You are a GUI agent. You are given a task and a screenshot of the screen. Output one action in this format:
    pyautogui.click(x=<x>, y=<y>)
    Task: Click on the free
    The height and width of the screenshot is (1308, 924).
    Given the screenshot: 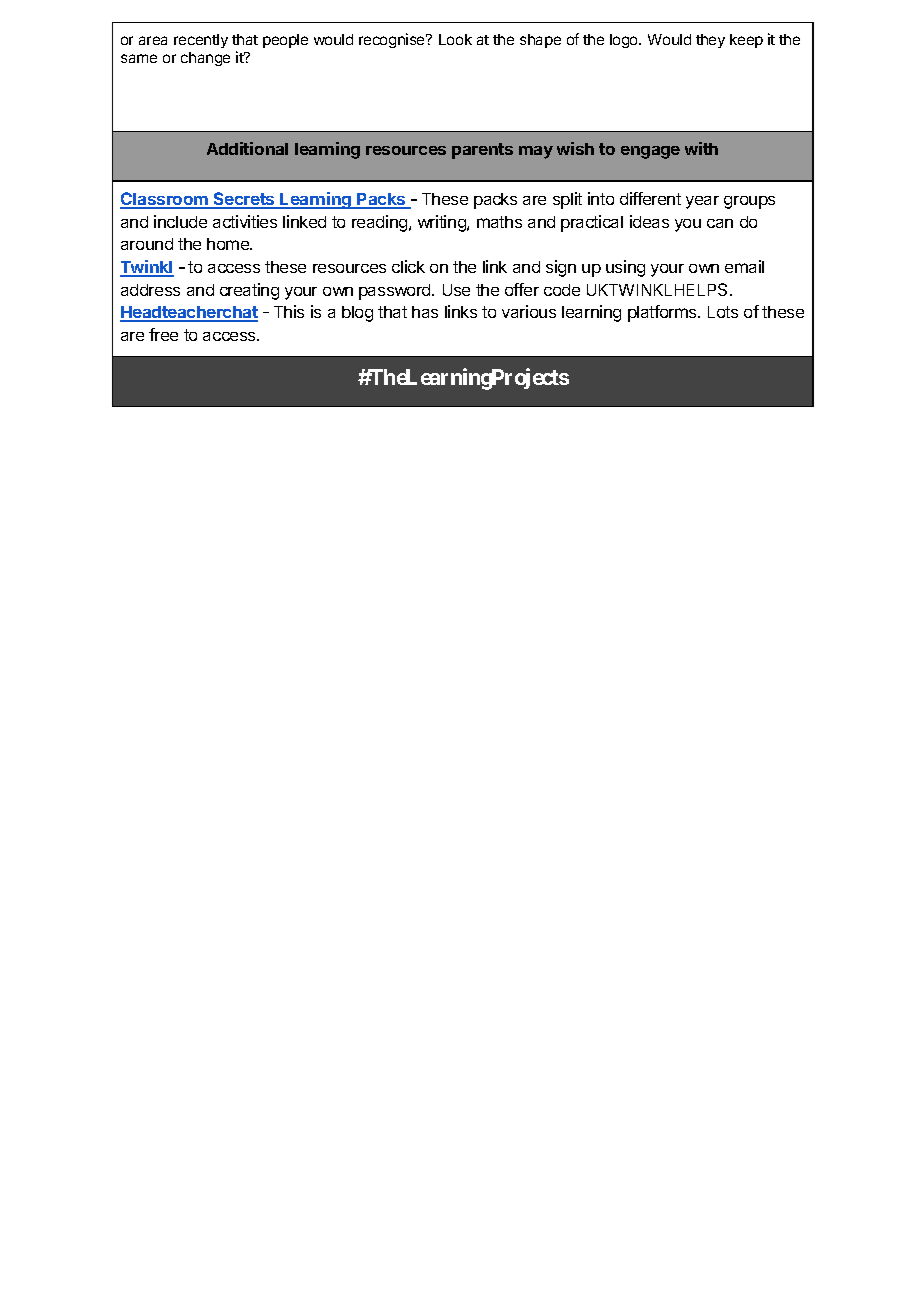 What is the action you would take?
    pyautogui.click(x=163, y=334)
